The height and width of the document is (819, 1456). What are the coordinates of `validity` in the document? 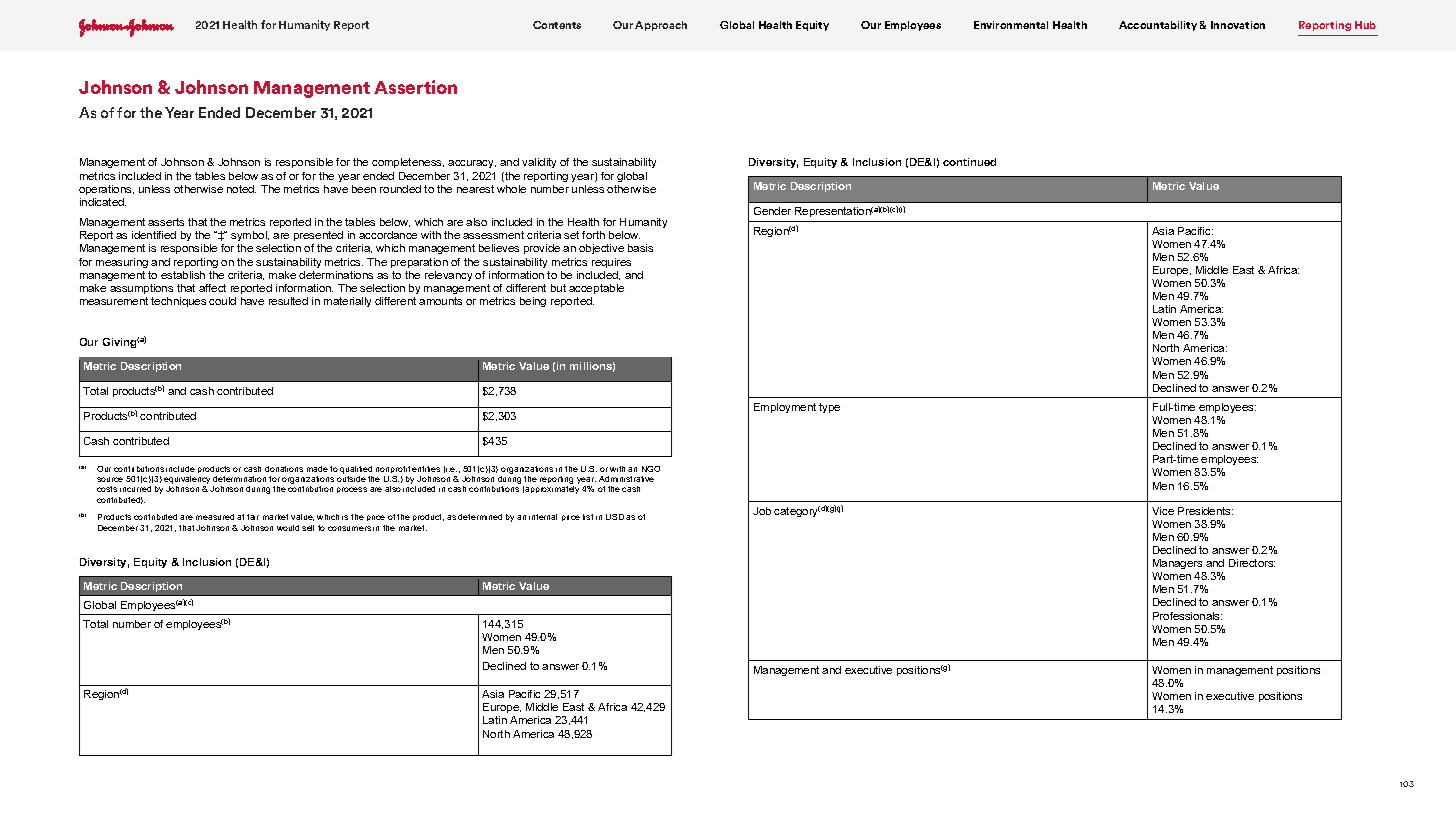 It's located at (539, 163).
